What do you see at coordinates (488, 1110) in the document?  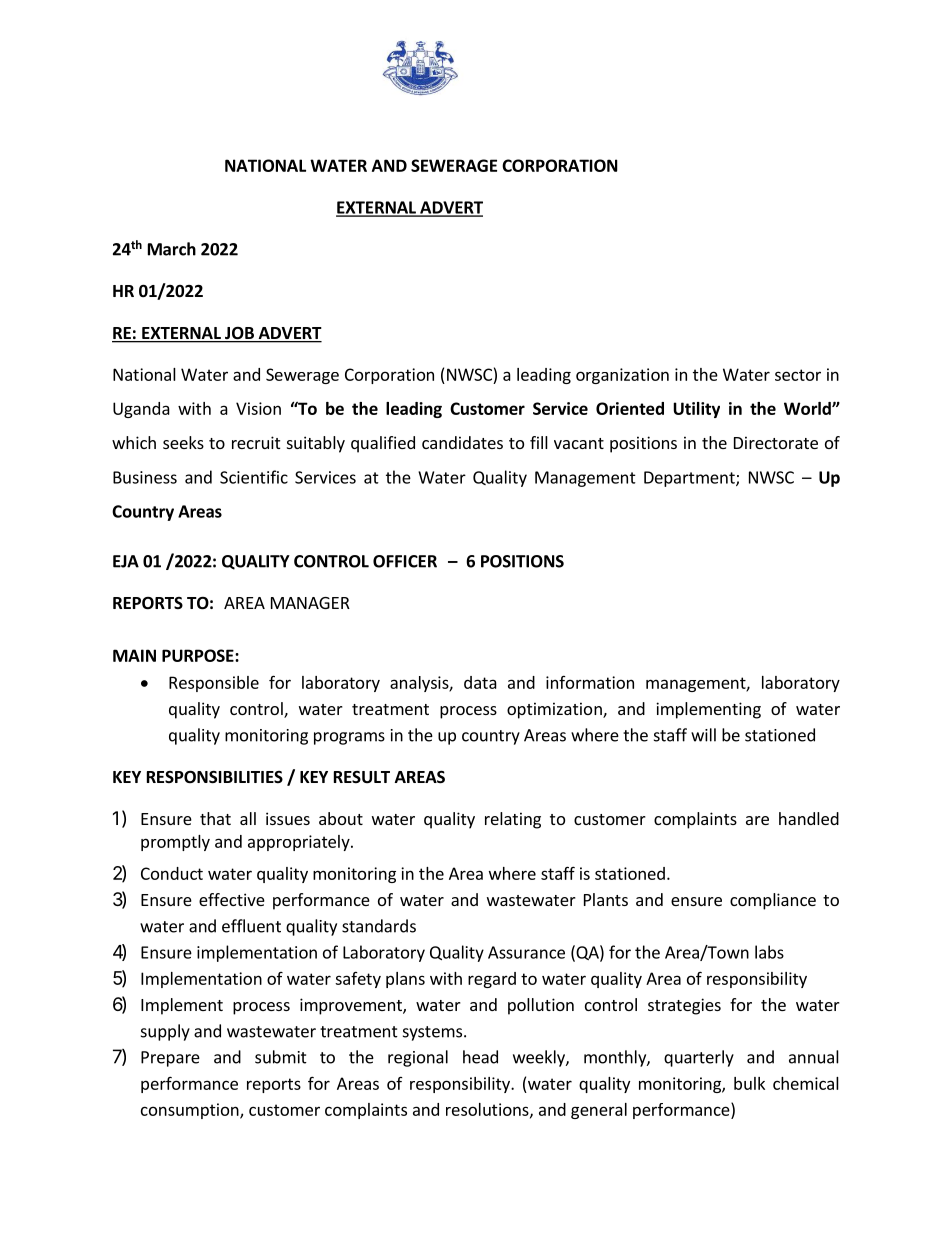 I see `resolutions` at bounding box center [488, 1110].
